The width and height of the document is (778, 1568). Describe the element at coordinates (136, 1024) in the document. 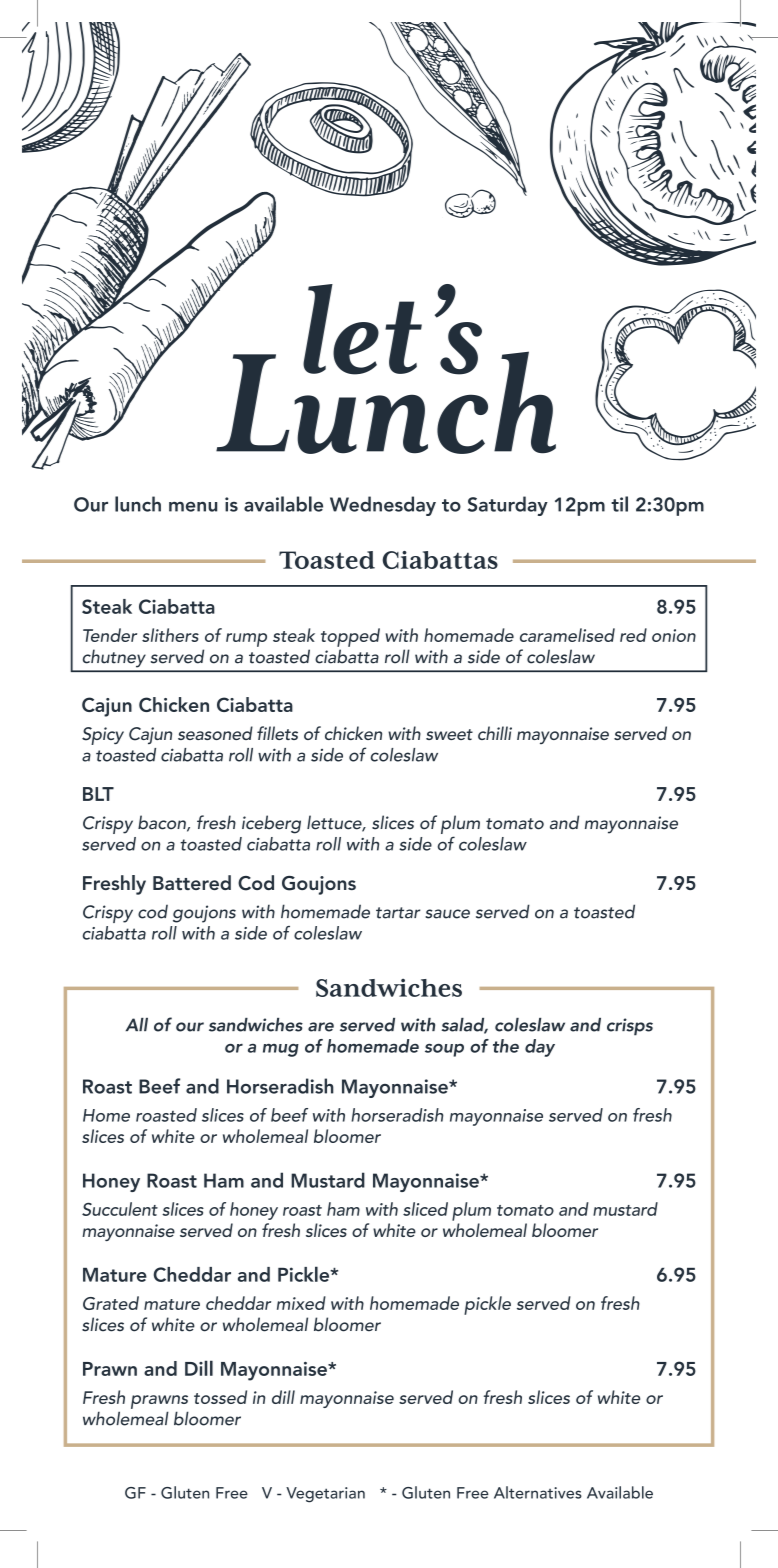

I see `All` at that location.
